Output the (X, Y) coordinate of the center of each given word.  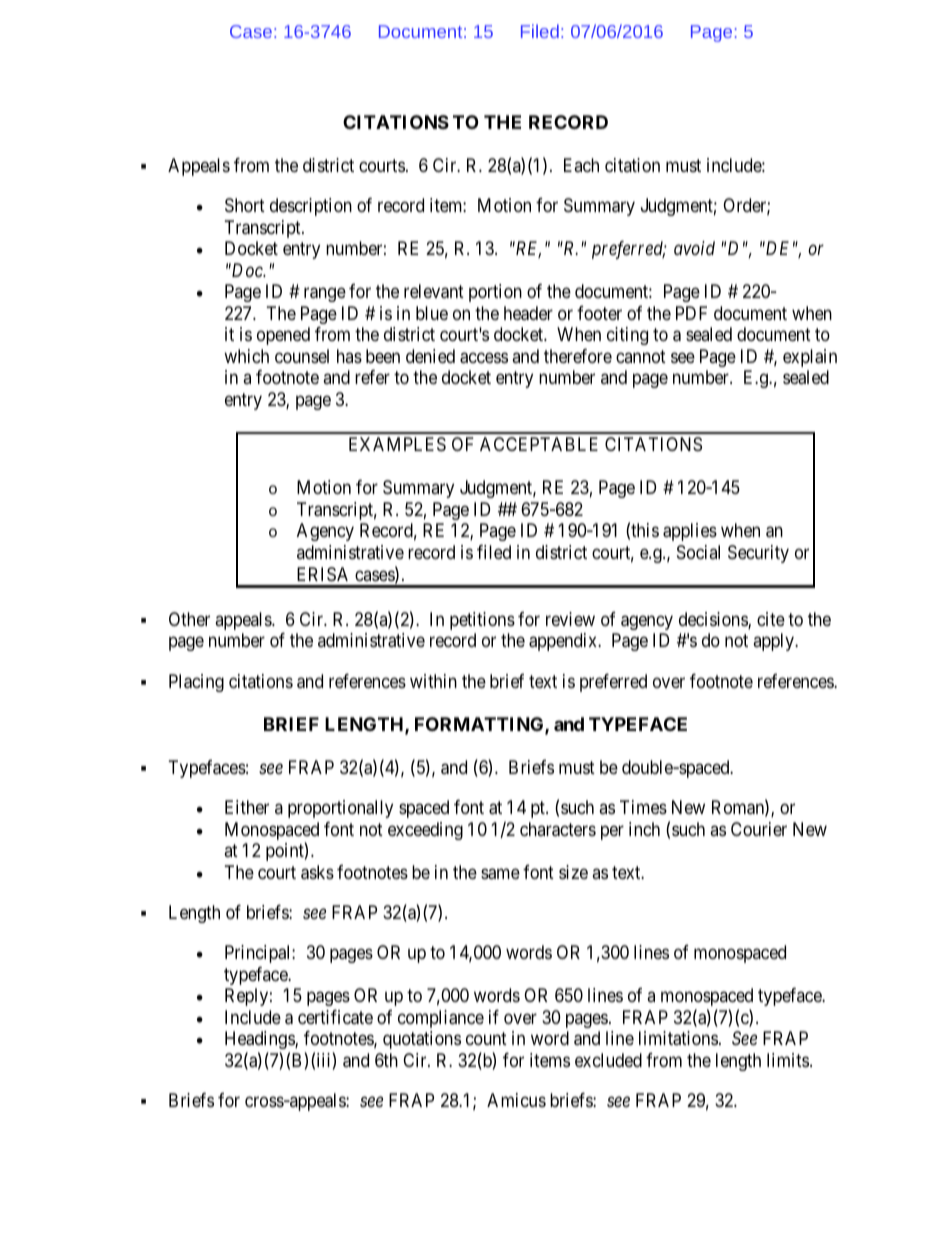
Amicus (516, 1100)
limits (788, 1060)
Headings (260, 1040)
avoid (694, 248)
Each (581, 165)
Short (245, 205)
